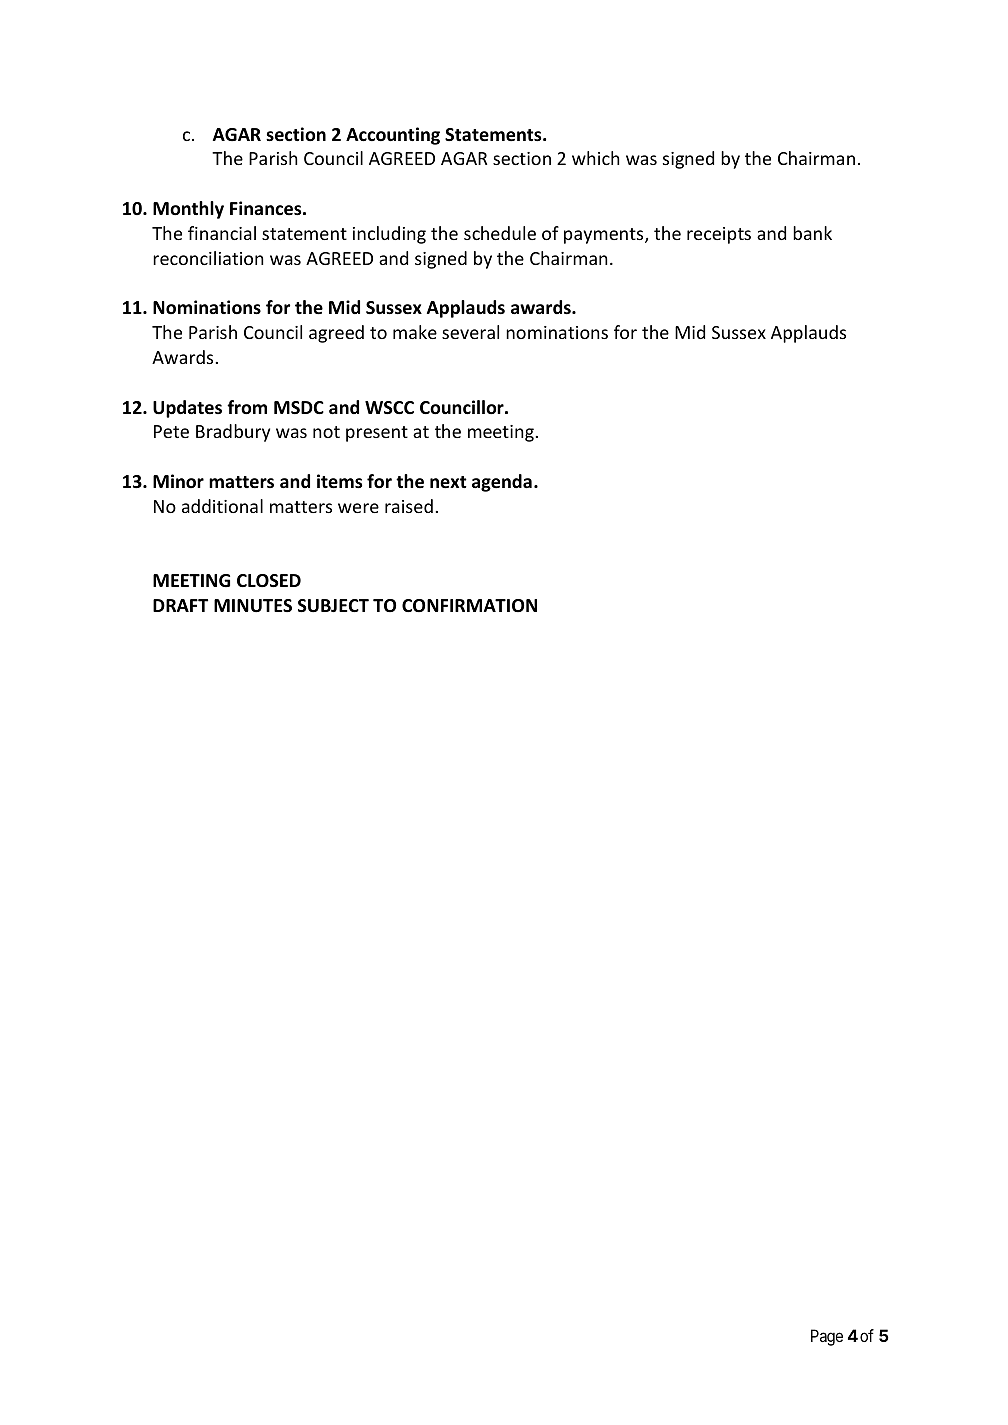 The image size is (1008, 1425). What do you see at coordinates (180, 605) in the page?
I see `DRAFT` at bounding box center [180, 605].
